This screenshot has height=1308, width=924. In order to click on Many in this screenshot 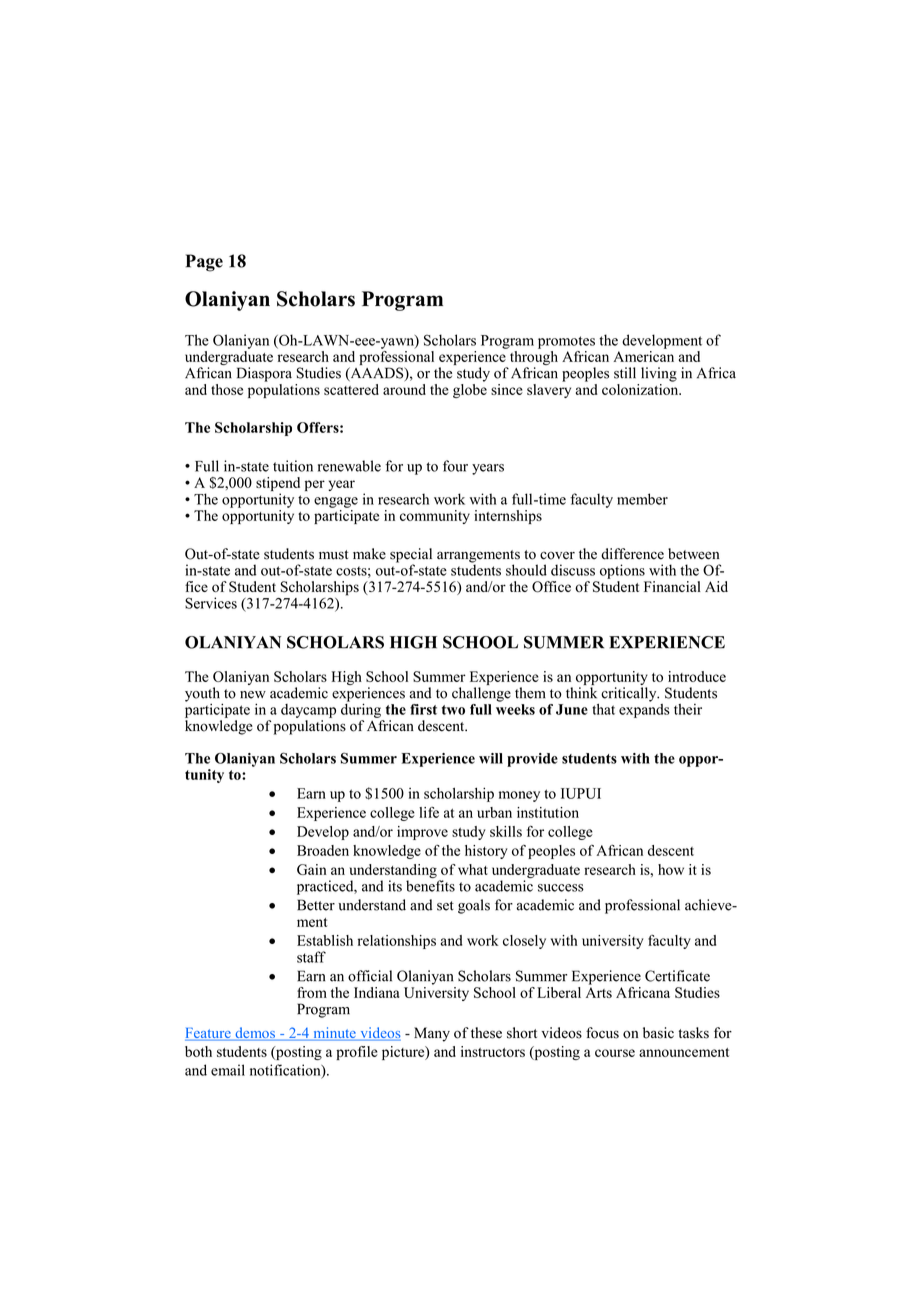, I will do `click(432, 1034)`.
